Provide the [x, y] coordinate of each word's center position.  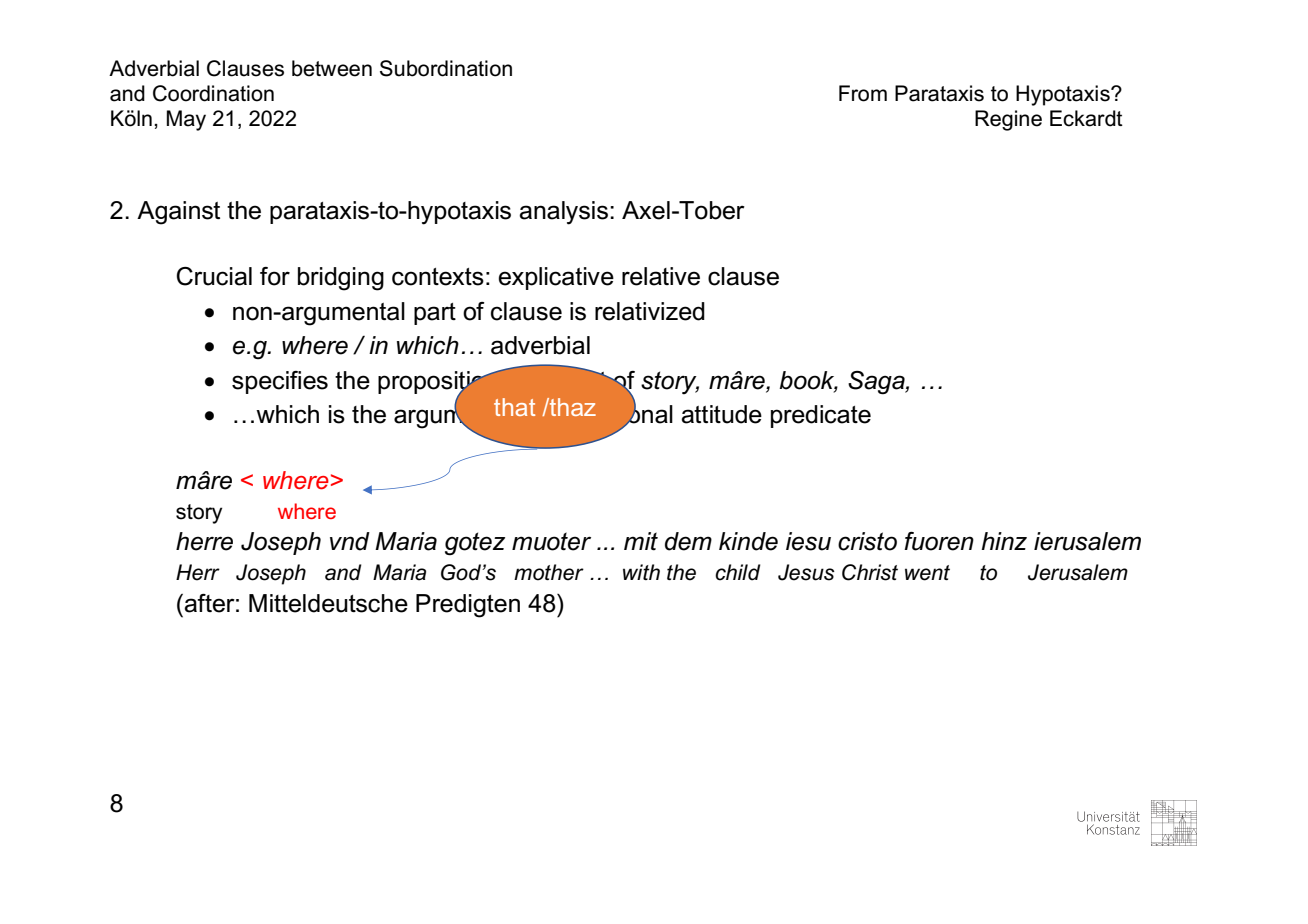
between [332, 68]
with [641, 572]
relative [661, 276]
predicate [821, 416]
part [435, 314]
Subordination [446, 68]
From [863, 93]
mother [549, 572]
